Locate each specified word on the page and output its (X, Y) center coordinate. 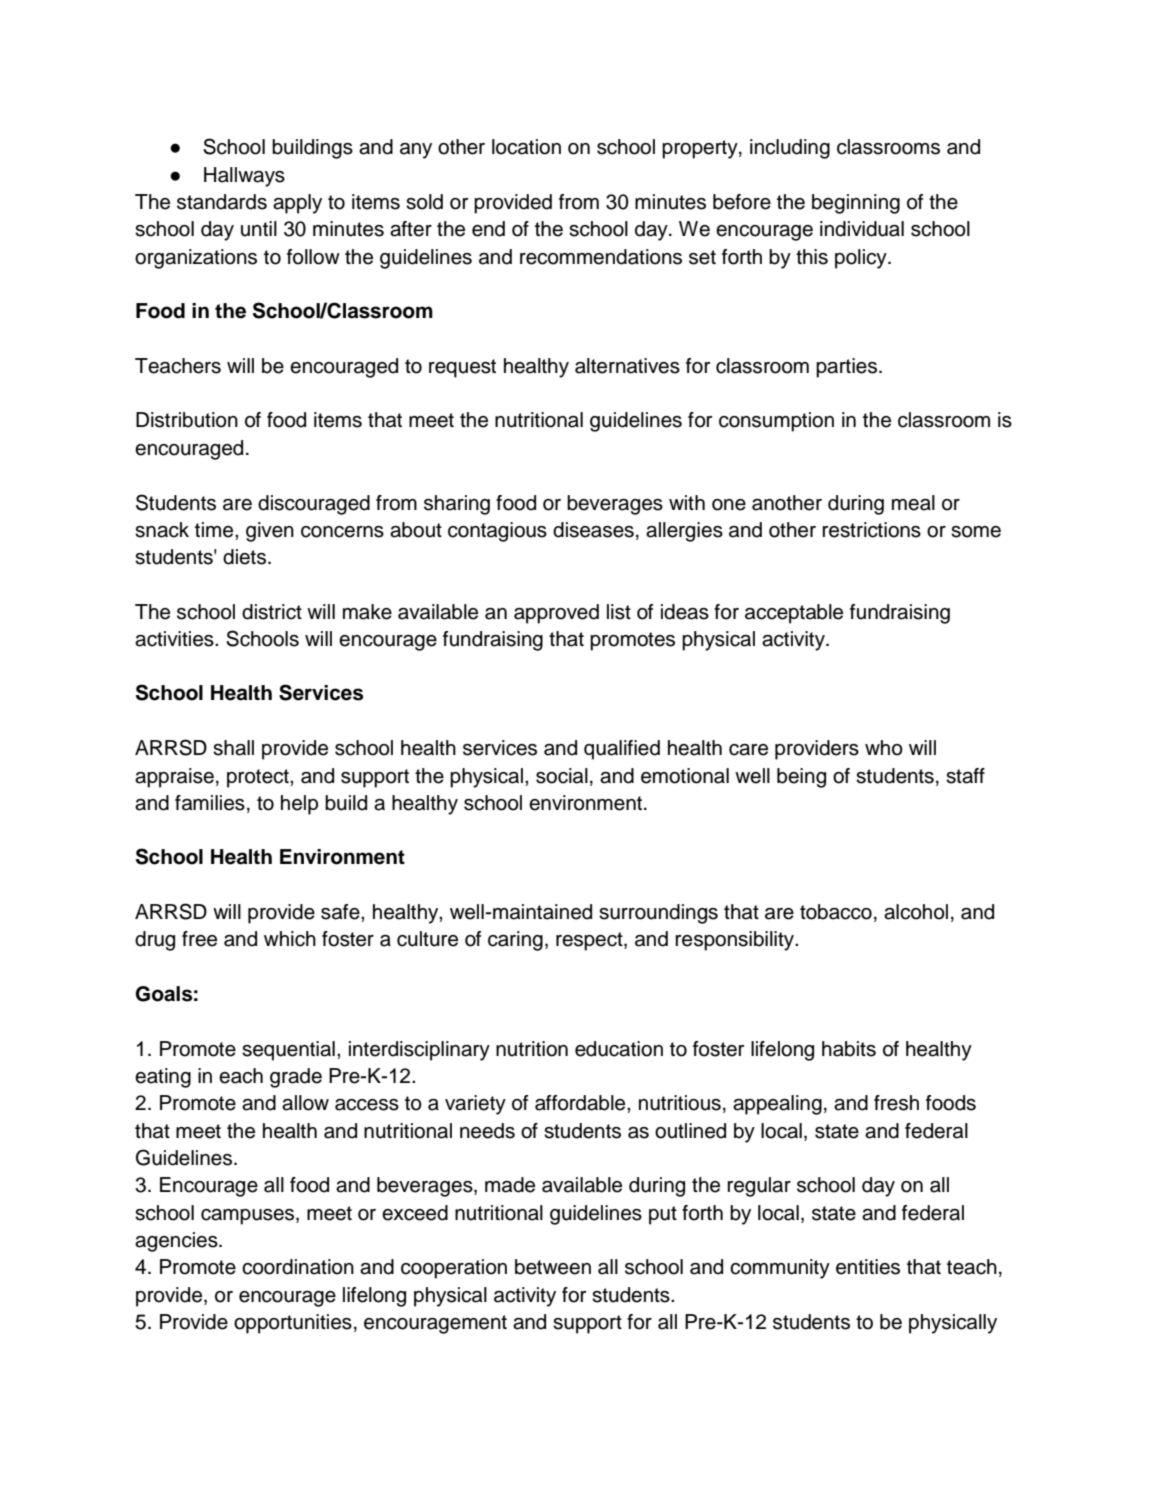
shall (233, 748)
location (526, 147)
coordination (298, 1267)
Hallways (244, 177)
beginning (856, 204)
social (562, 776)
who (884, 748)
